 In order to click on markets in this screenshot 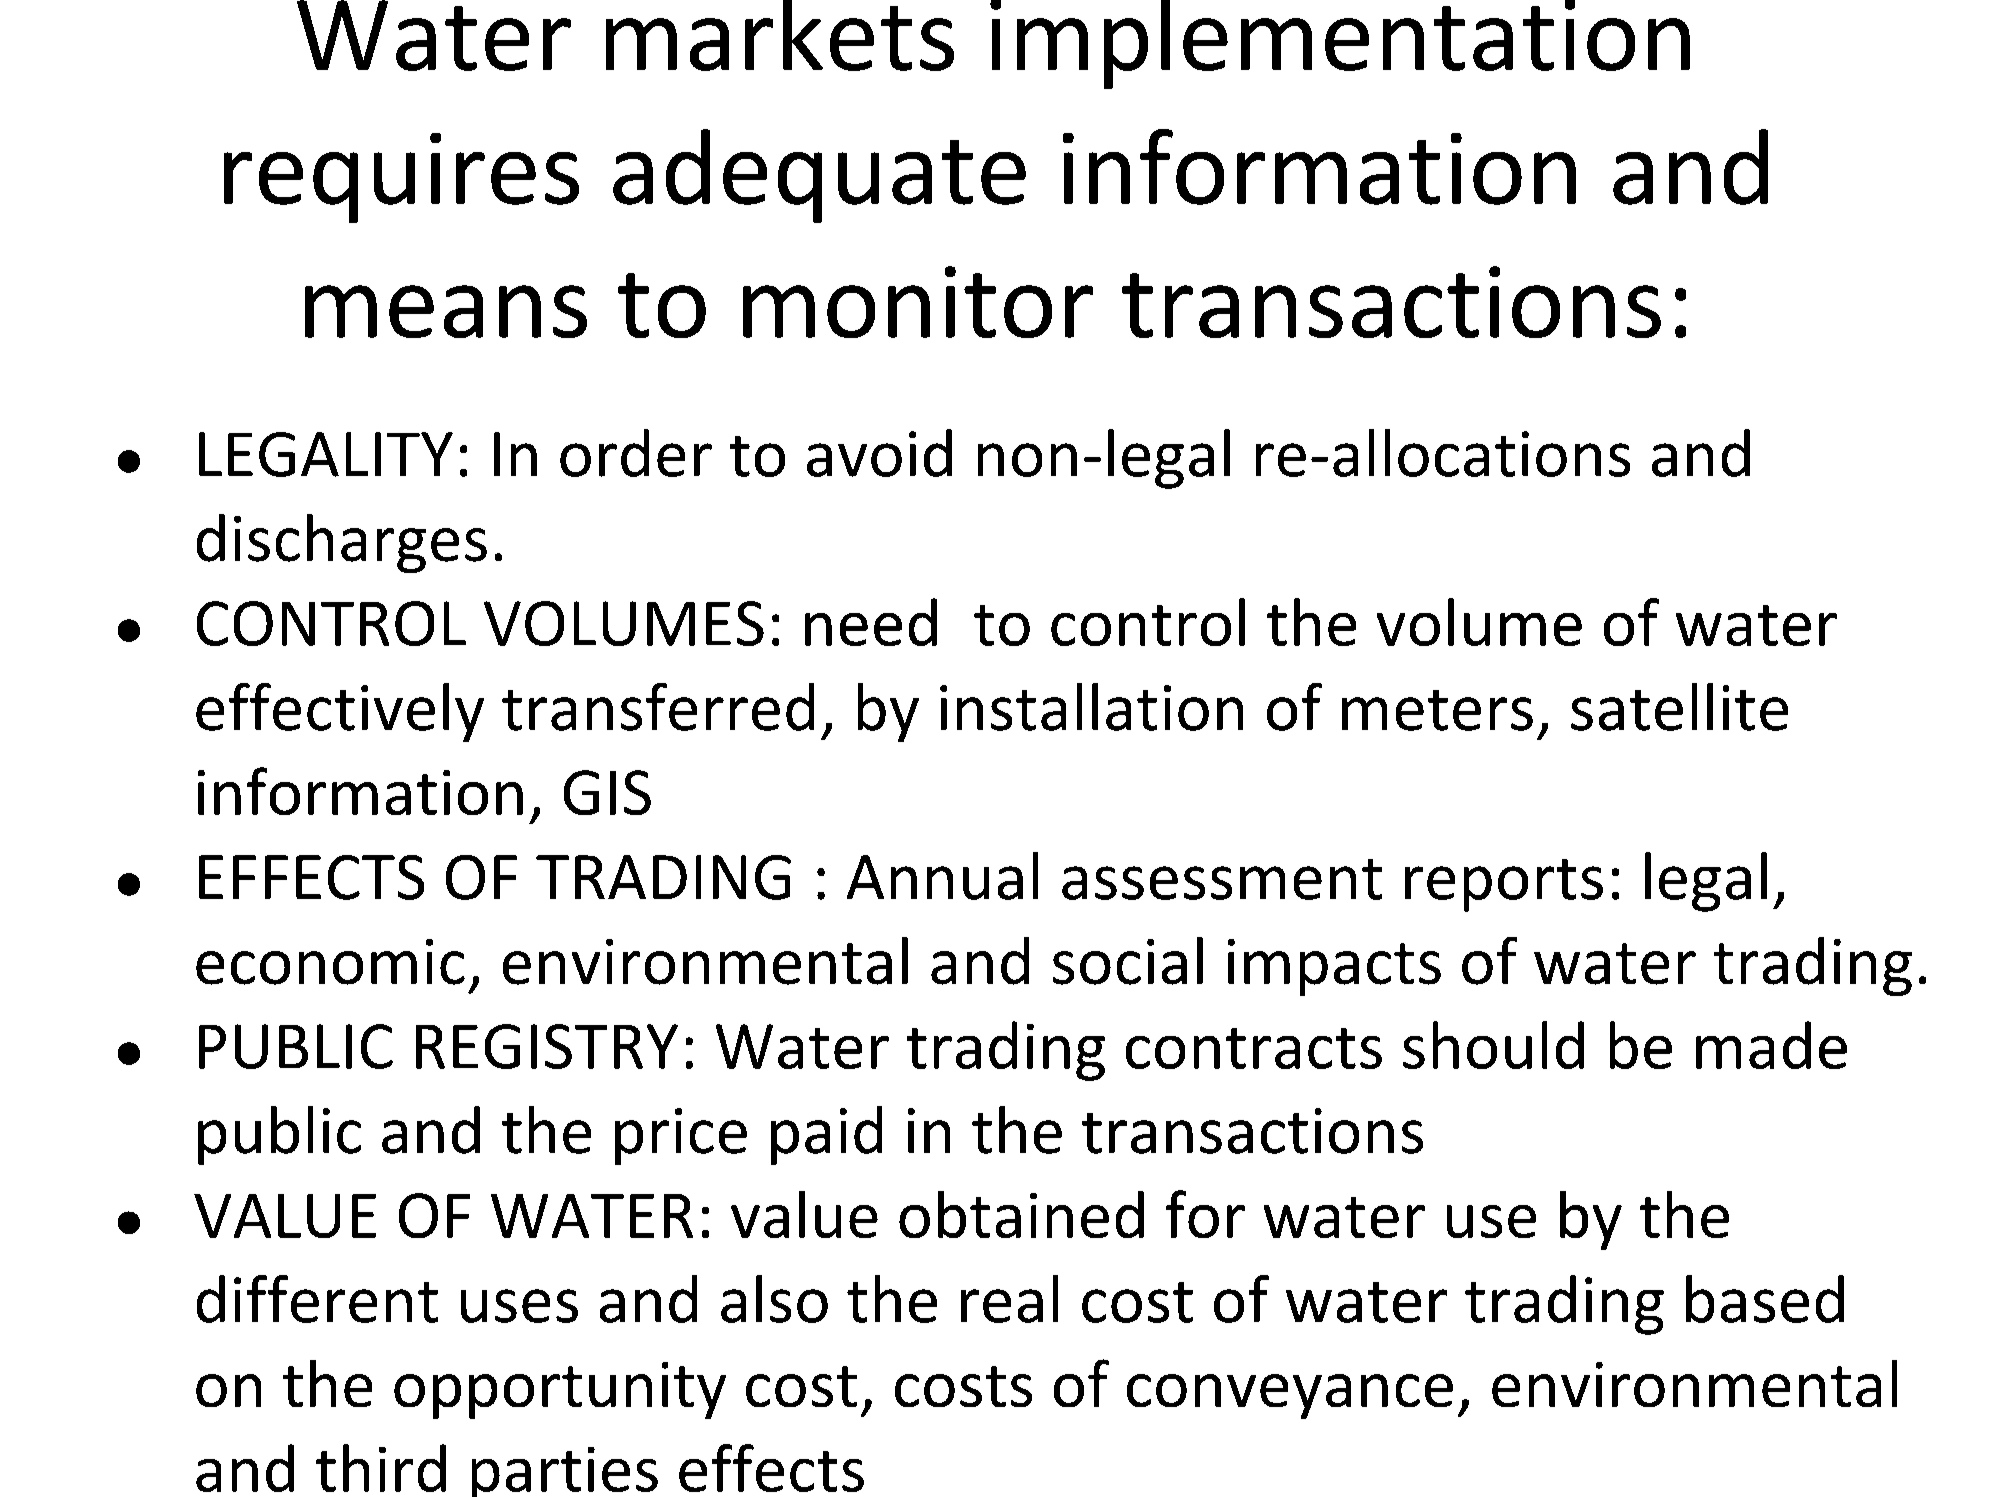, I will do `click(780, 35)`.
